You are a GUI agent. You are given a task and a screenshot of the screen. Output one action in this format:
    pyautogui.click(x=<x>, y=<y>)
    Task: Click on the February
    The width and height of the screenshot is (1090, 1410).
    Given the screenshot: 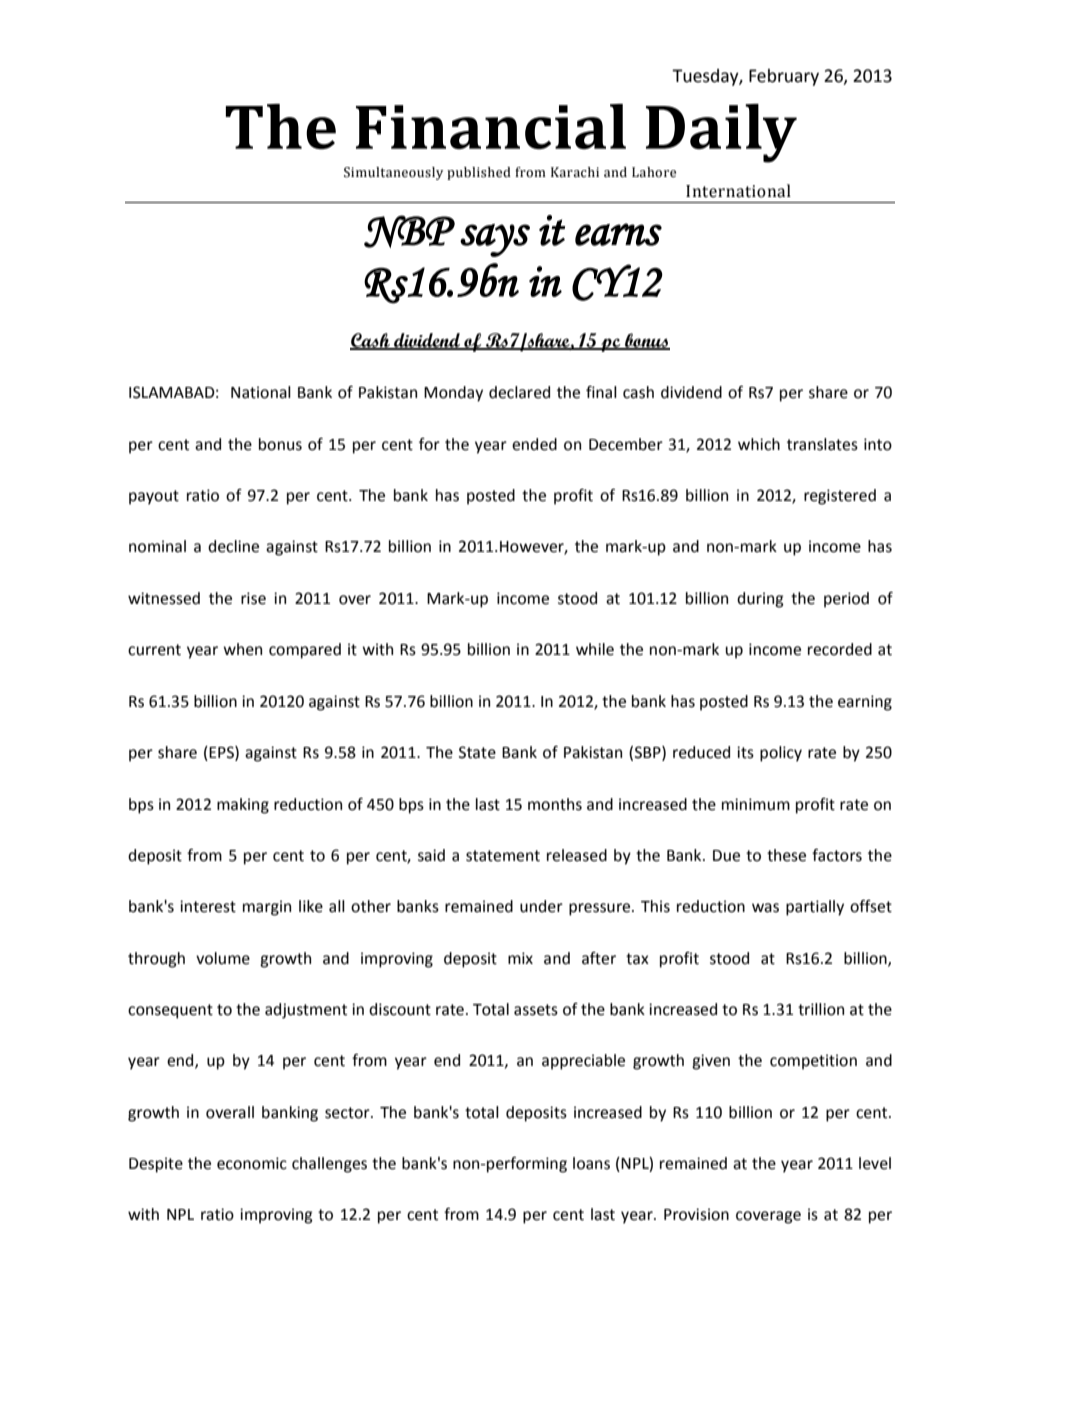 What is the action you would take?
    pyautogui.click(x=784, y=77)
